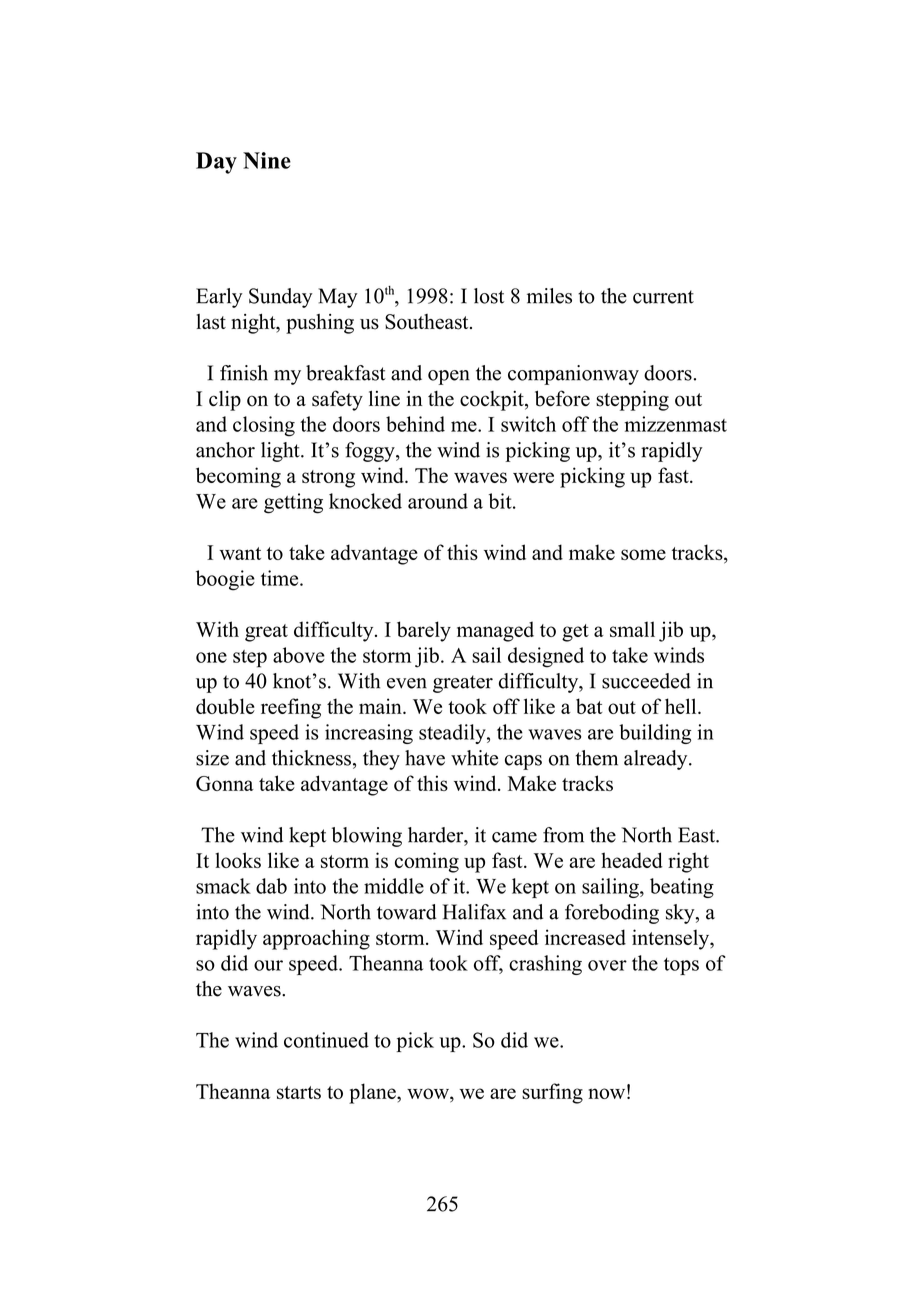 This screenshot has height=1294, width=924. Describe the element at coordinates (267, 160) in the screenshot. I see `Nine` at that location.
